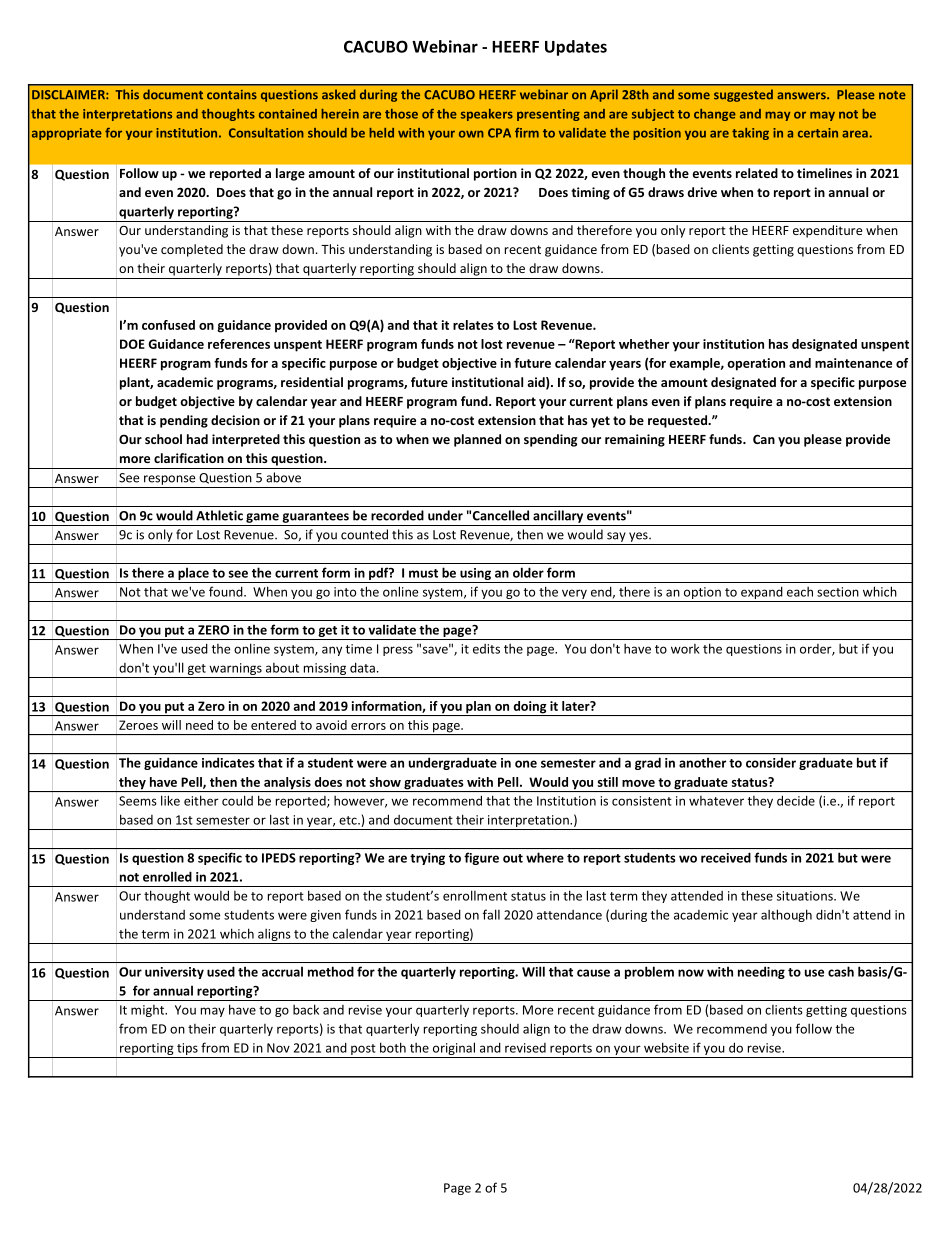 The width and height of the image is (952, 1233). I want to click on consider, so click(771, 763).
